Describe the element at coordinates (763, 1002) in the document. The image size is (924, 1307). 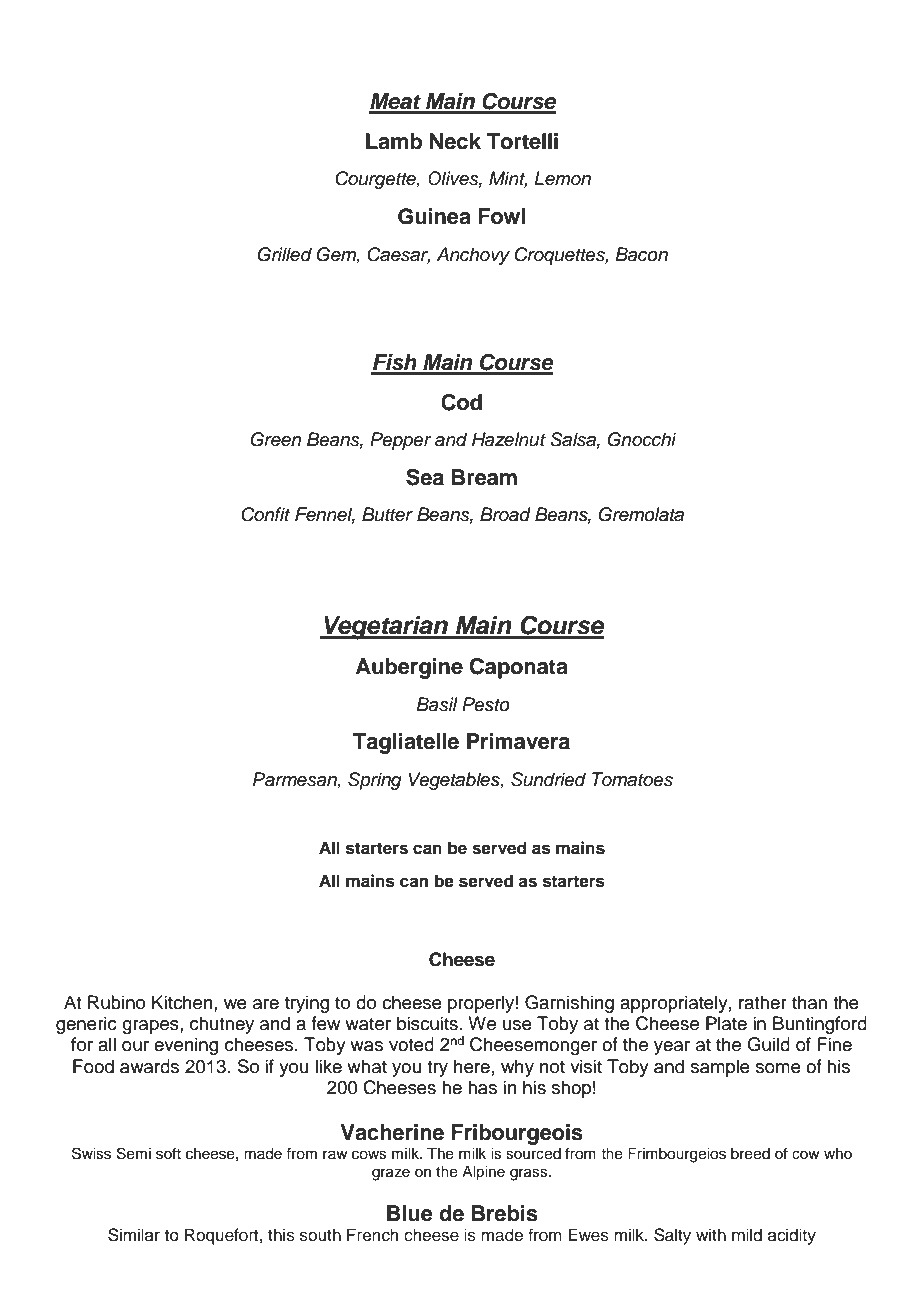
I see `rather` at that location.
